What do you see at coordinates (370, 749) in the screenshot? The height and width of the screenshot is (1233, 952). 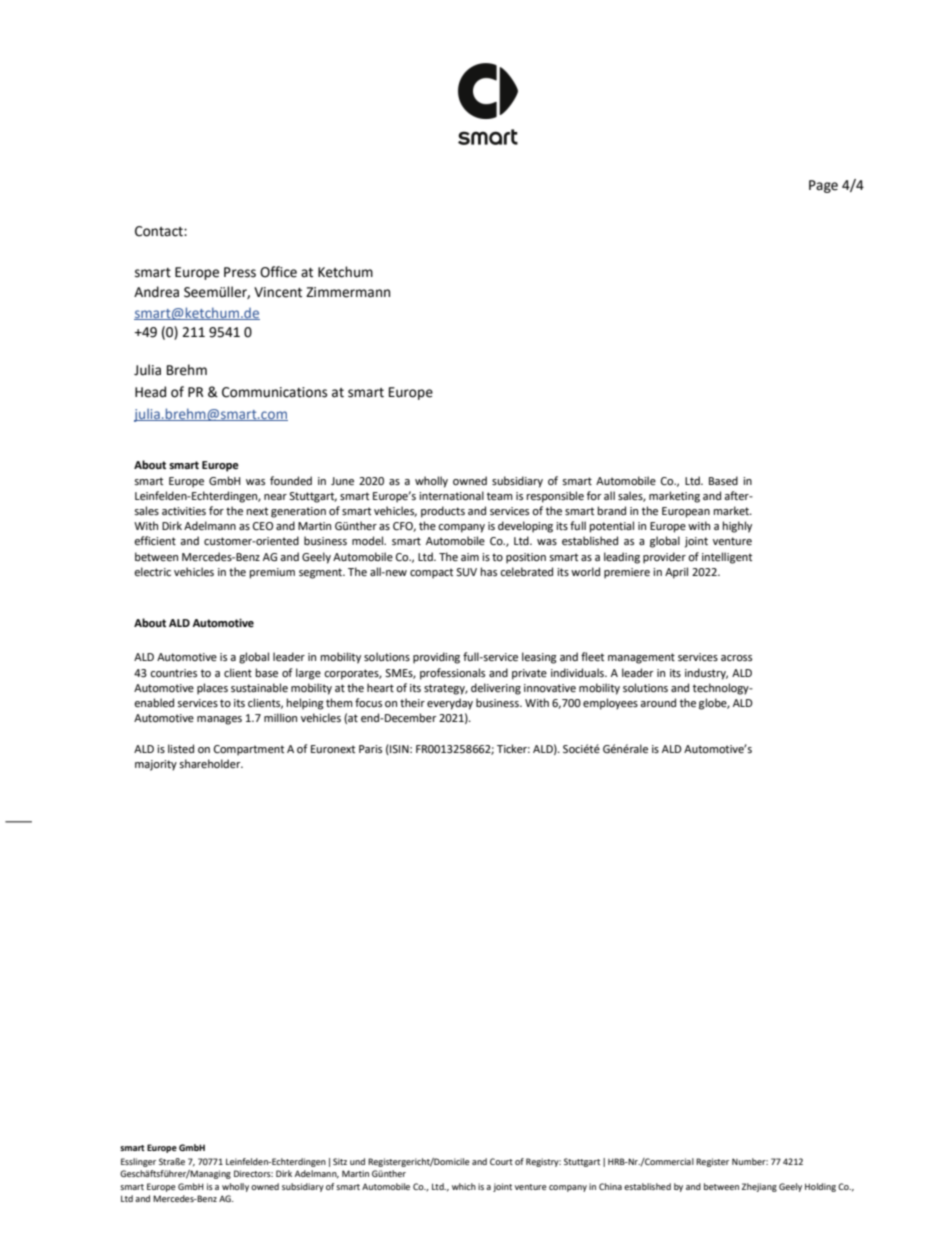 I see `Paris` at bounding box center [370, 749].
